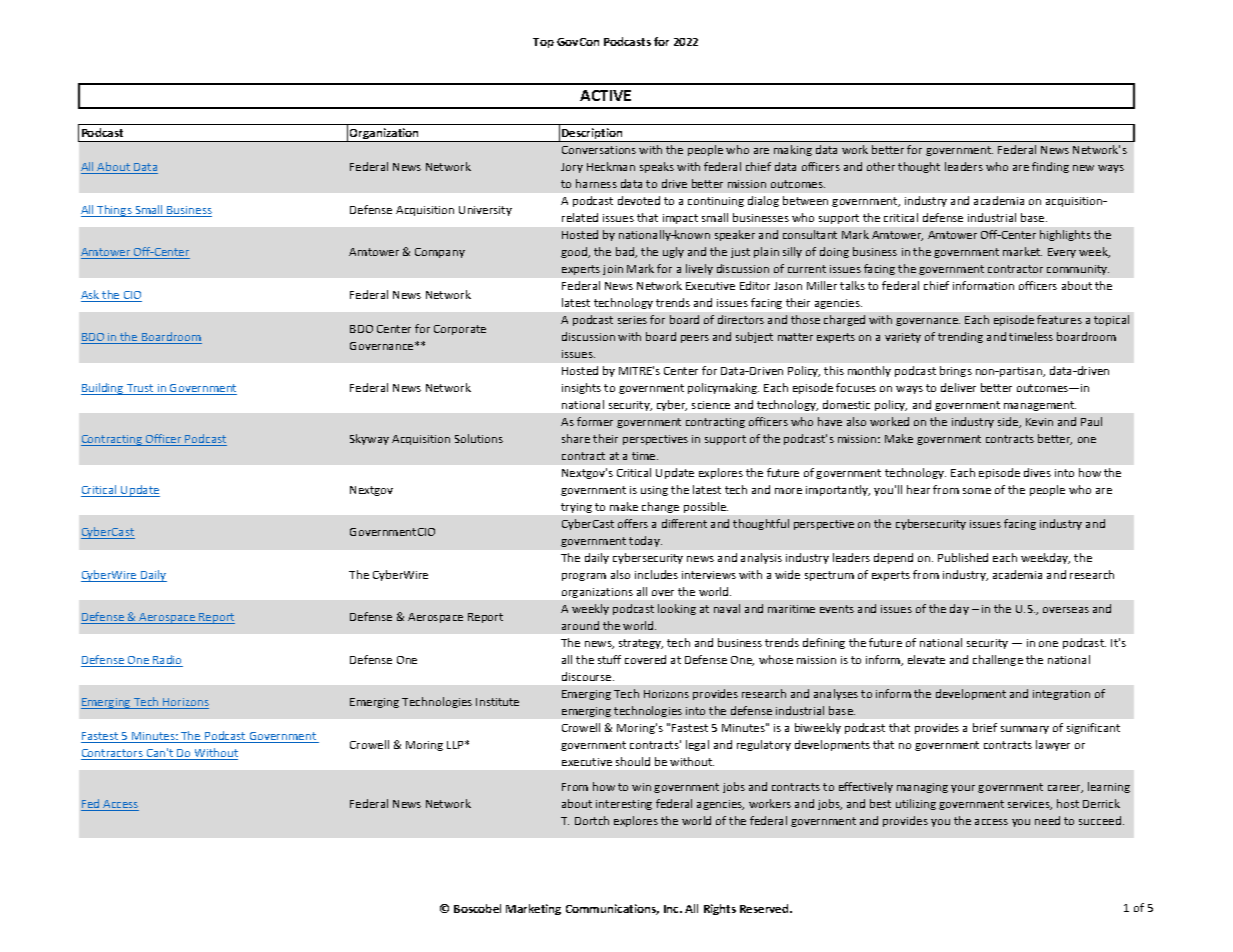 The height and width of the screenshot is (952, 1233). What do you see at coordinates (1050, 167) in the screenshot?
I see `finding` at bounding box center [1050, 167].
